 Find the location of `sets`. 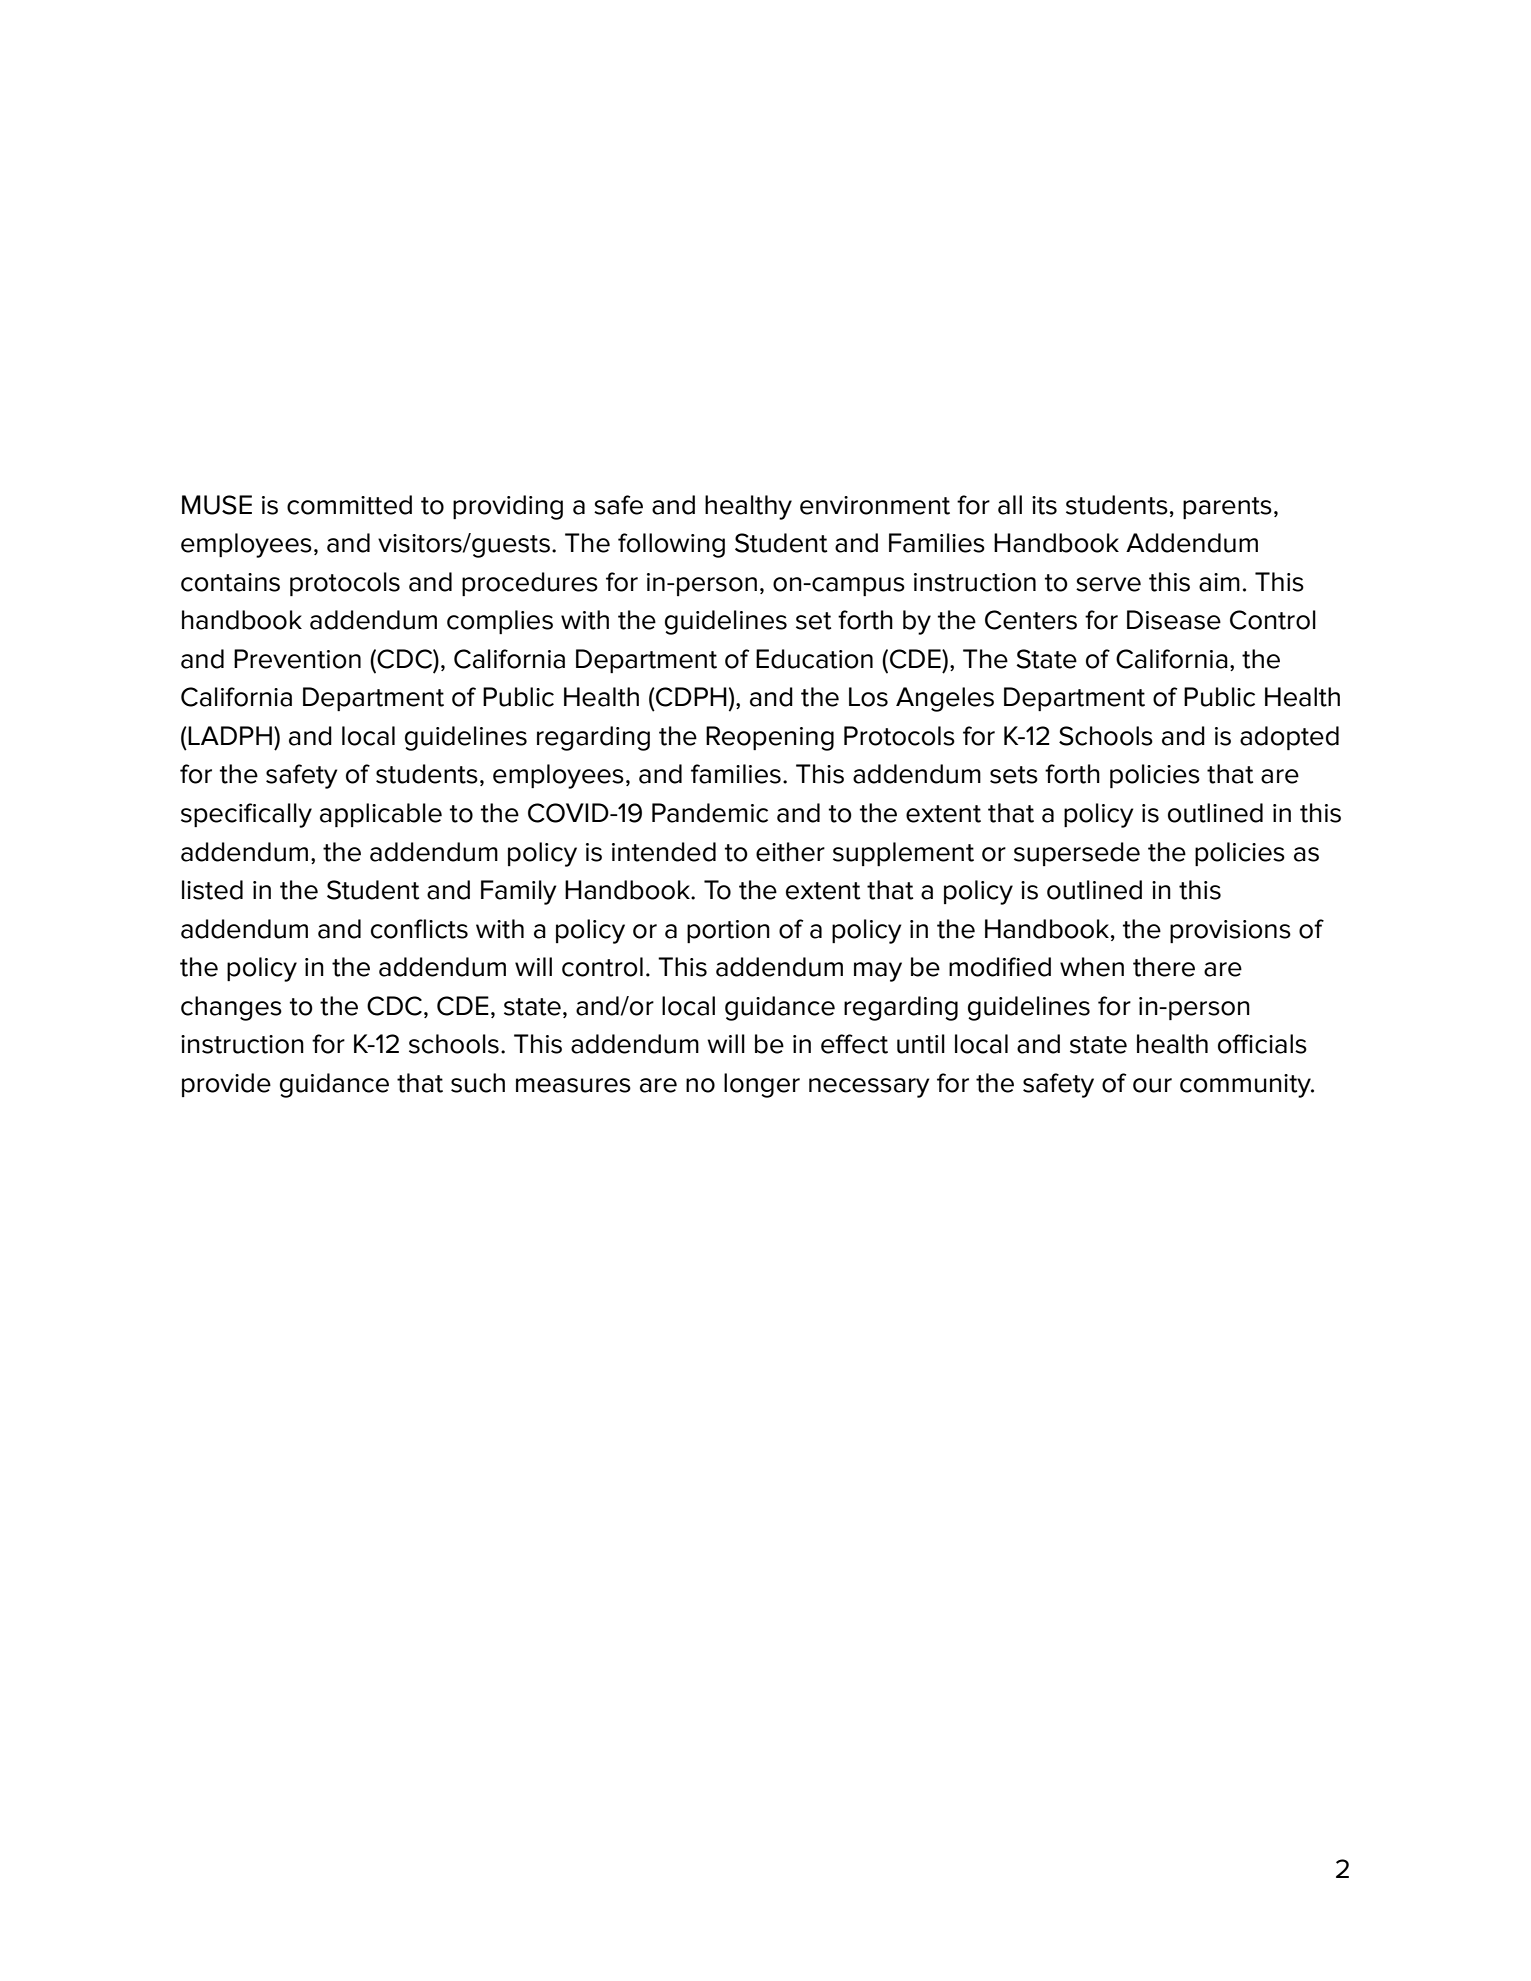

sets is located at coordinates (1014, 775).
